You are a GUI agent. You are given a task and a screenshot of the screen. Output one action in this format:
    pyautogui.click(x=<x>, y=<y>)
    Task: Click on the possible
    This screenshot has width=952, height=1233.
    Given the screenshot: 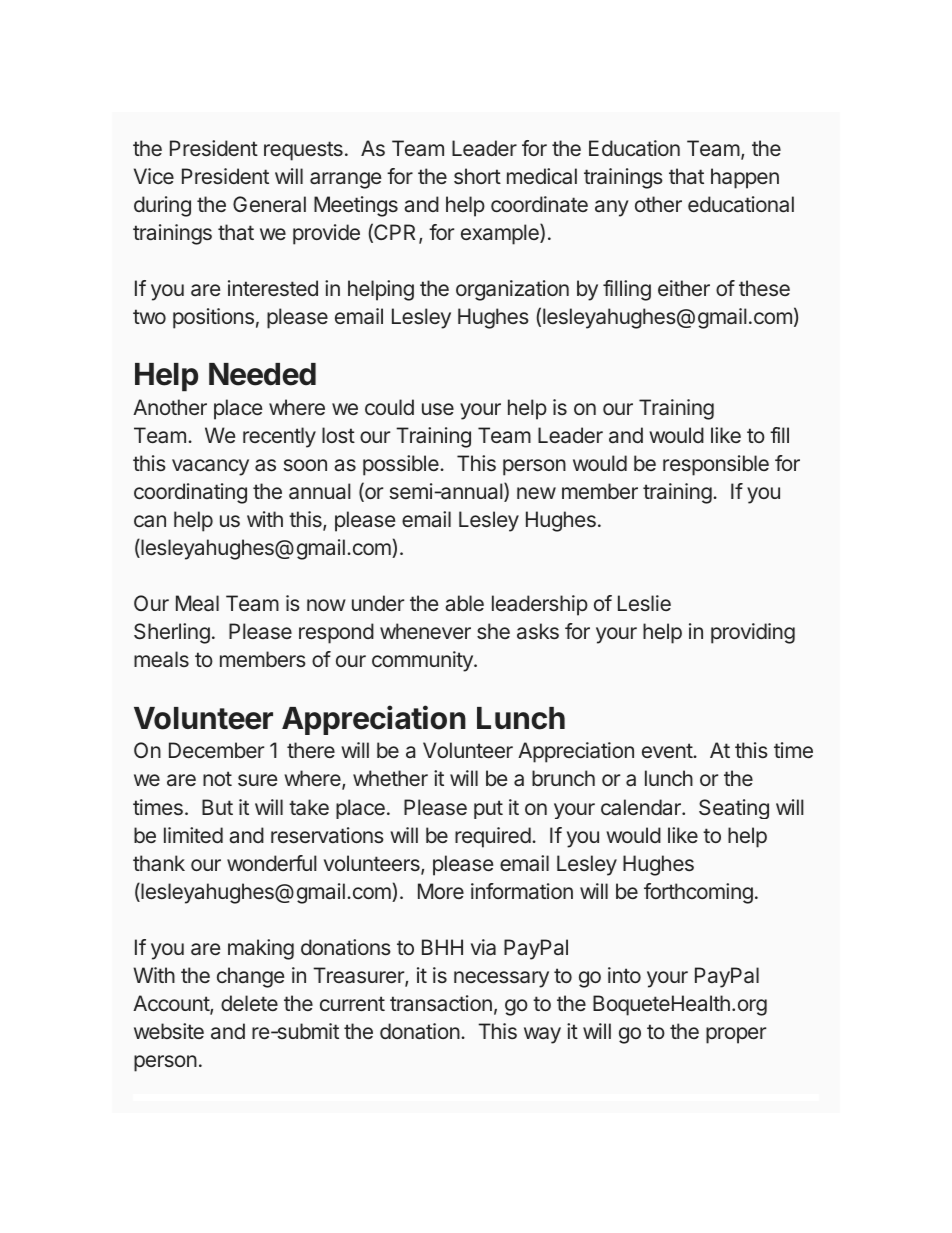 What is the action you would take?
    pyautogui.click(x=402, y=465)
